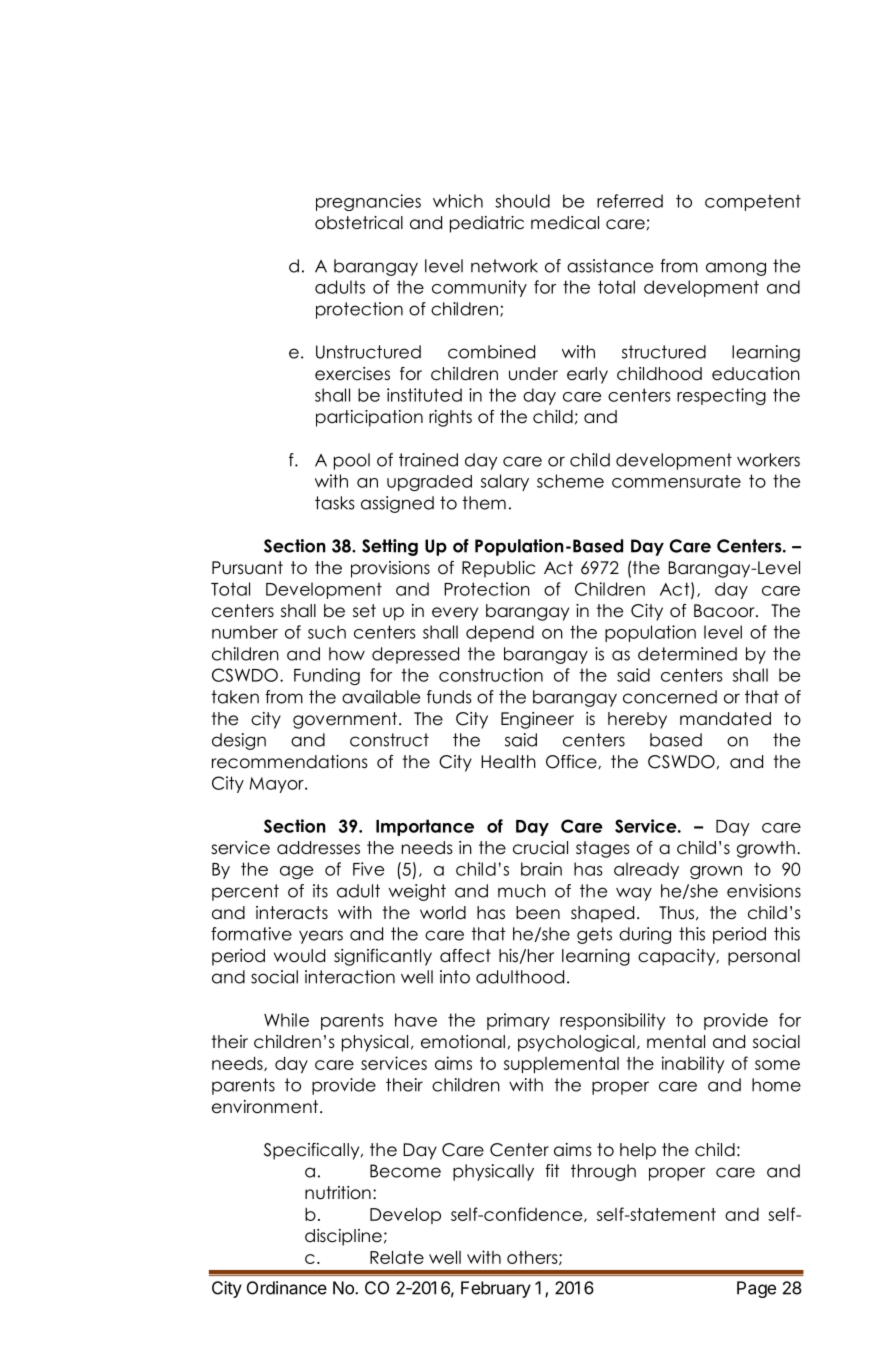 The height and width of the screenshot is (1371, 896). What do you see at coordinates (359, 223) in the screenshot?
I see `obstetrical` at bounding box center [359, 223].
